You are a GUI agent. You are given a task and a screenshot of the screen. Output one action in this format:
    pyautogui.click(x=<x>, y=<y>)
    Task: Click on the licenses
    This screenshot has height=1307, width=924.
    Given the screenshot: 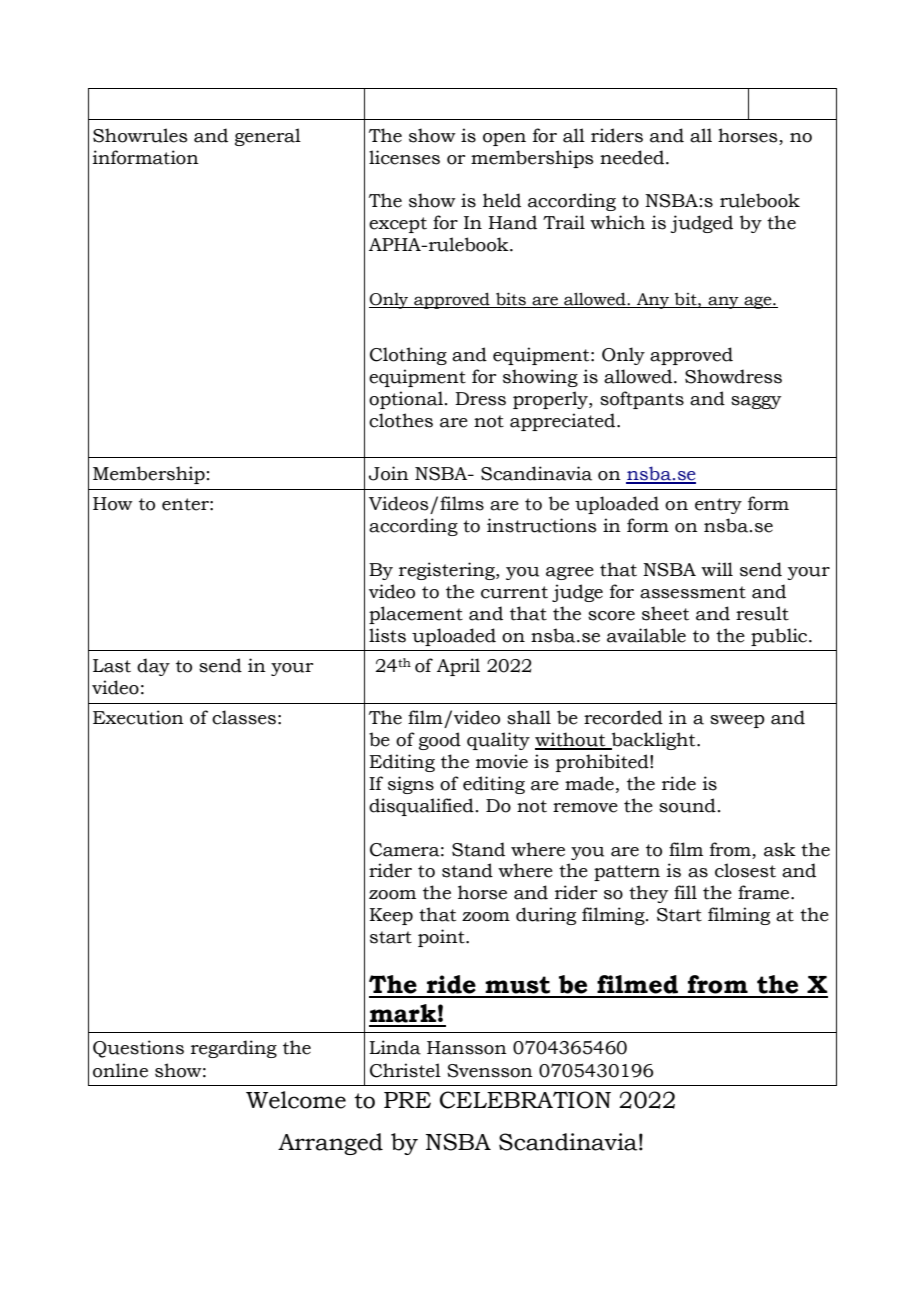 What is the action you would take?
    pyautogui.click(x=404, y=157)
